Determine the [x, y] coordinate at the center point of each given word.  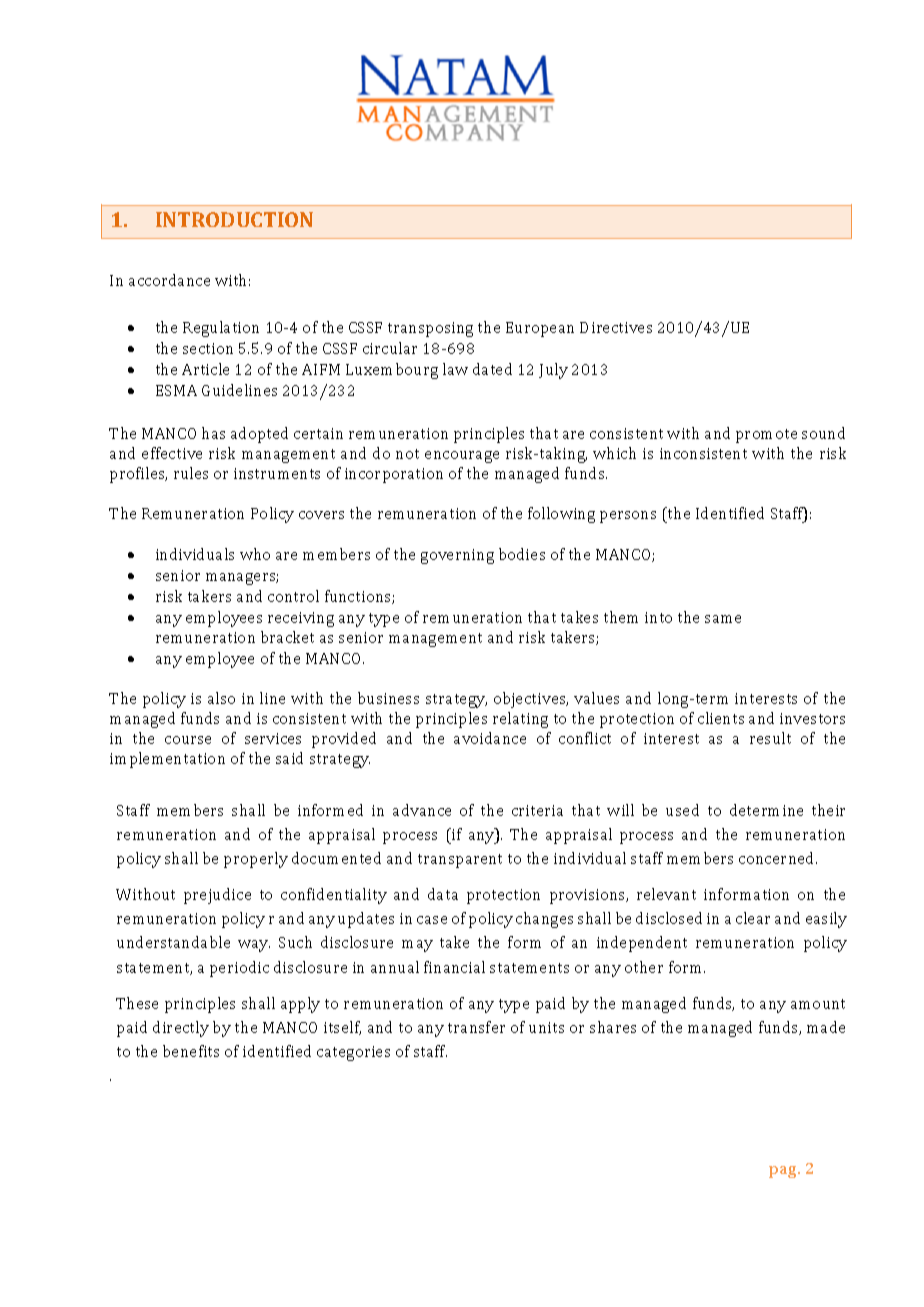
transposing [430, 329]
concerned [778, 858]
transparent [460, 861]
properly [256, 860]
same [723, 619]
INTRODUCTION [234, 219]
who [255, 554]
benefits [191, 1051]
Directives [616, 327]
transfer [476, 1027]
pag [784, 1172]
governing [457, 556]
